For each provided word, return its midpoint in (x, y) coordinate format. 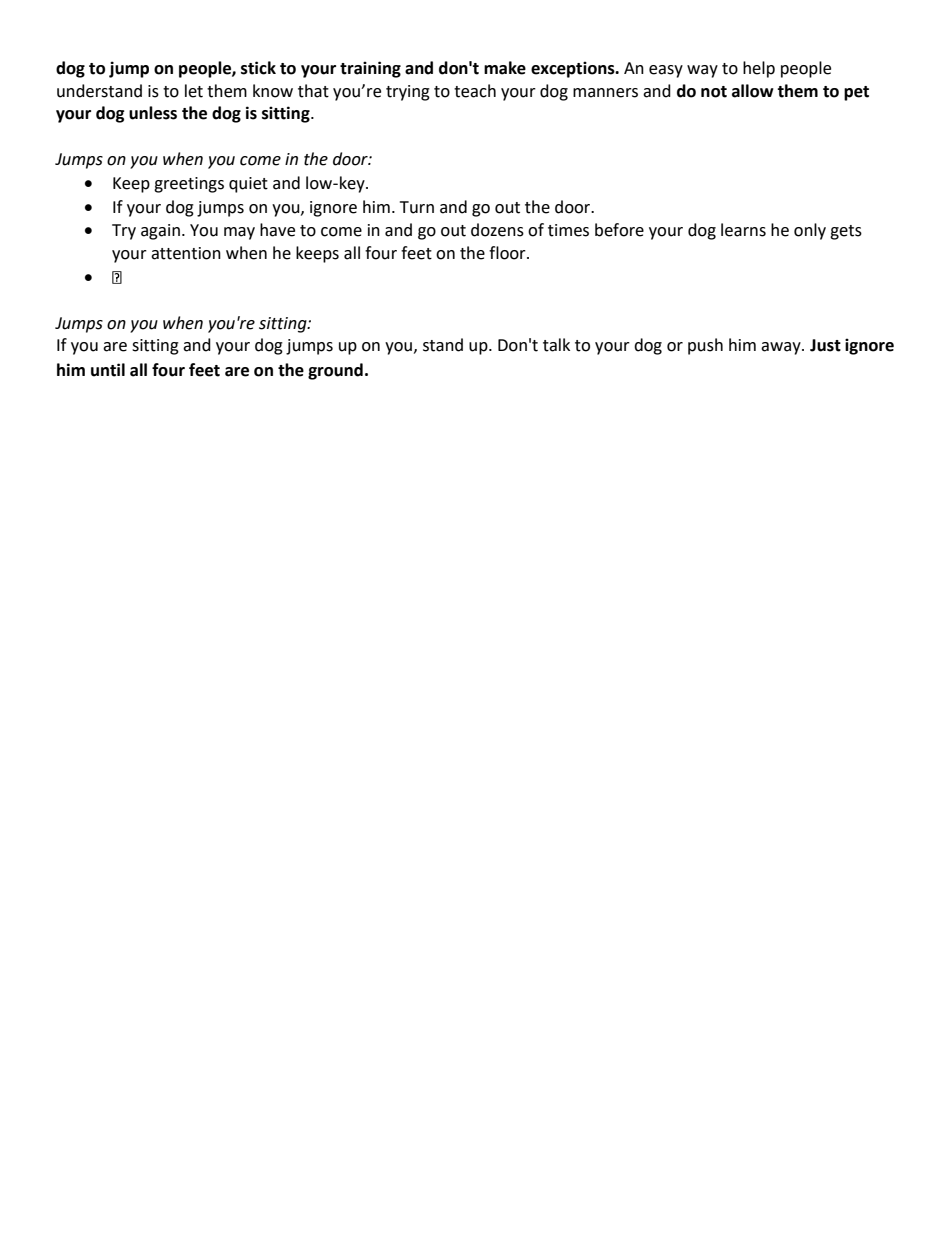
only (810, 231)
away (782, 348)
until (108, 370)
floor (508, 253)
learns (743, 230)
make (505, 68)
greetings (189, 185)
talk (556, 345)
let (194, 91)
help (759, 69)
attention (186, 253)
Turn (417, 207)
